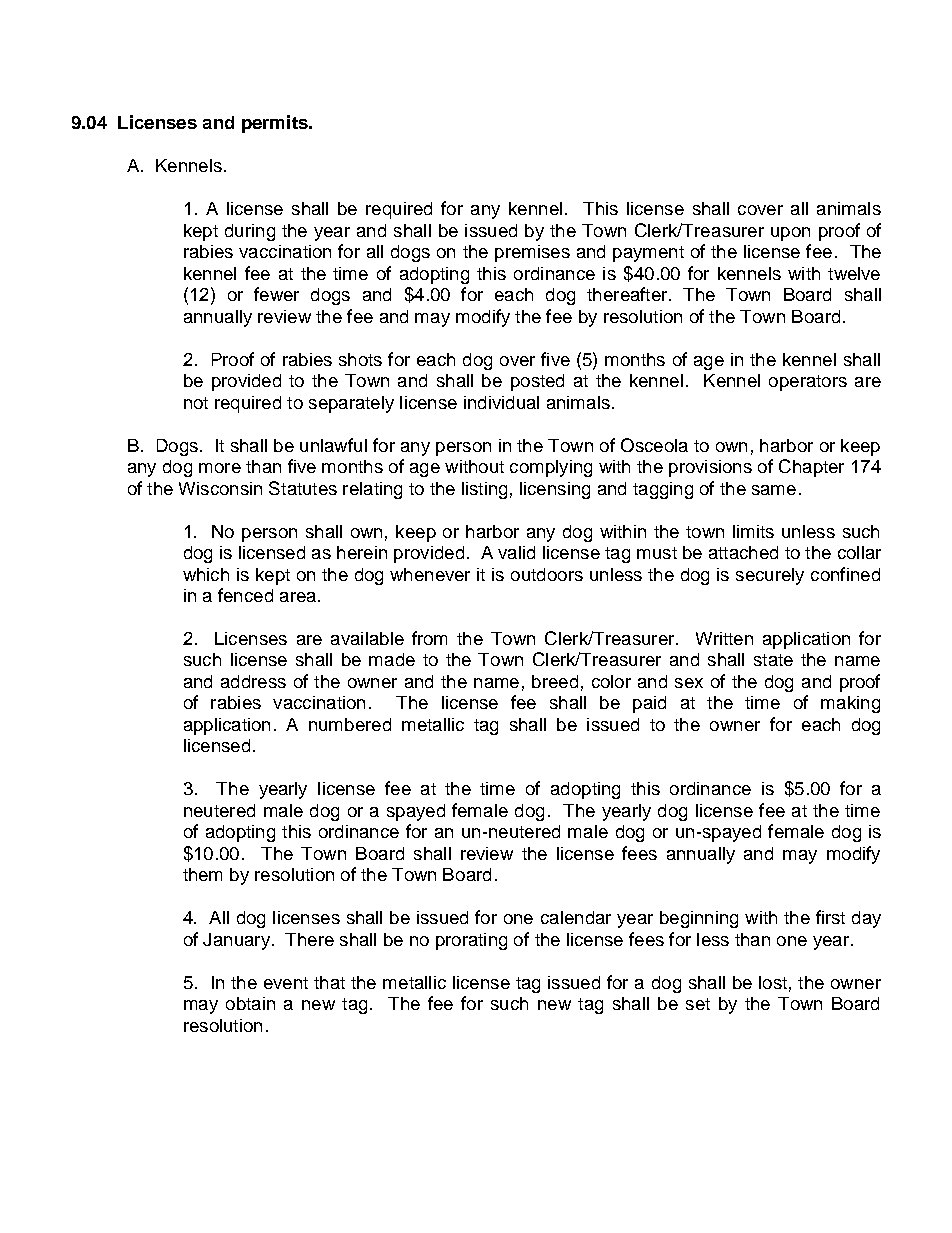 The image size is (952, 1233). I want to click on securely, so click(770, 576).
